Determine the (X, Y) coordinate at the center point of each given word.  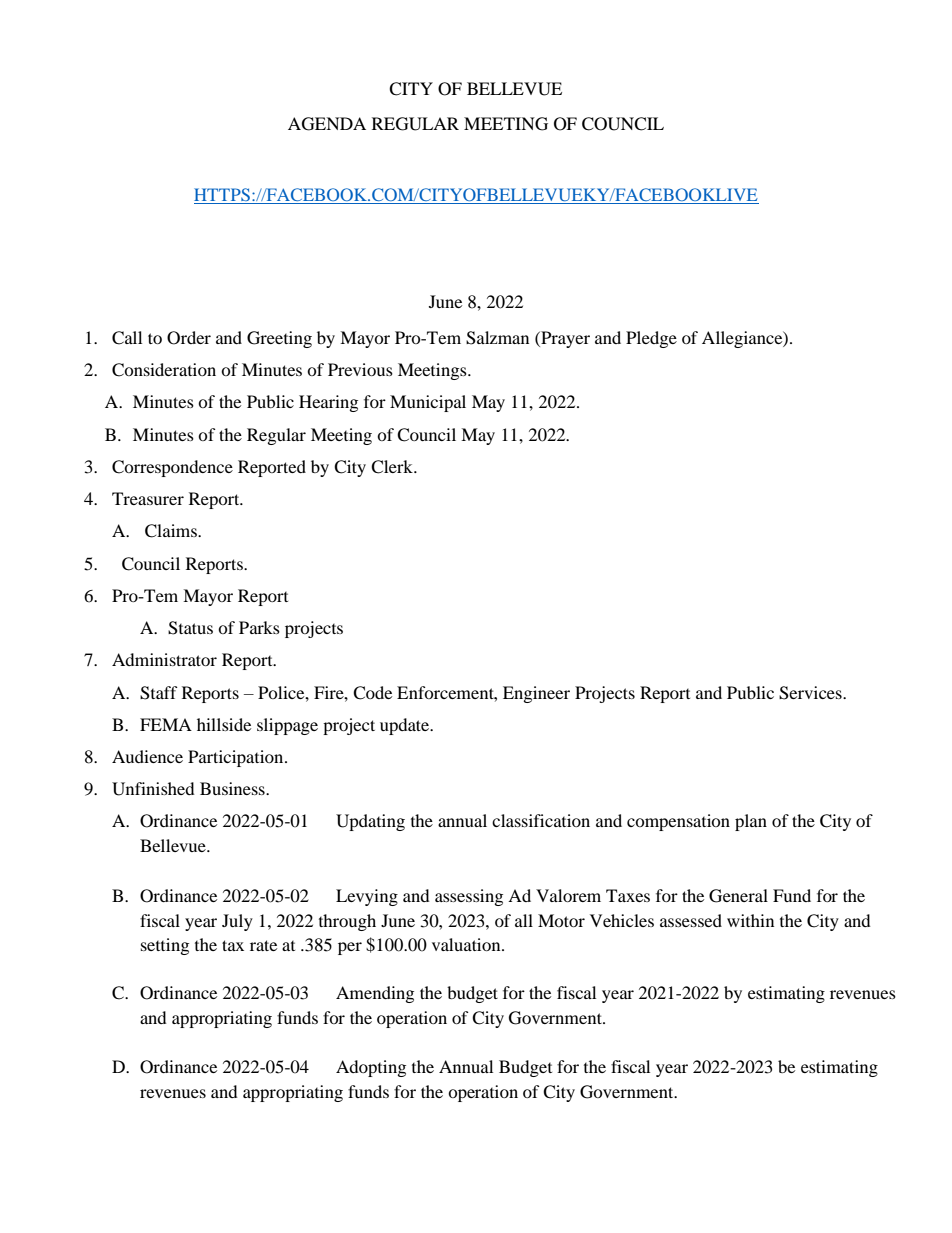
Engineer (536, 694)
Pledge (651, 339)
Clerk (393, 467)
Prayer (564, 339)
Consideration (164, 370)
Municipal (428, 403)
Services (811, 693)
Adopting (371, 1068)
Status (190, 628)
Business (233, 788)
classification (541, 820)
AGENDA (327, 124)
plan (751, 822)
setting (165, 946)
